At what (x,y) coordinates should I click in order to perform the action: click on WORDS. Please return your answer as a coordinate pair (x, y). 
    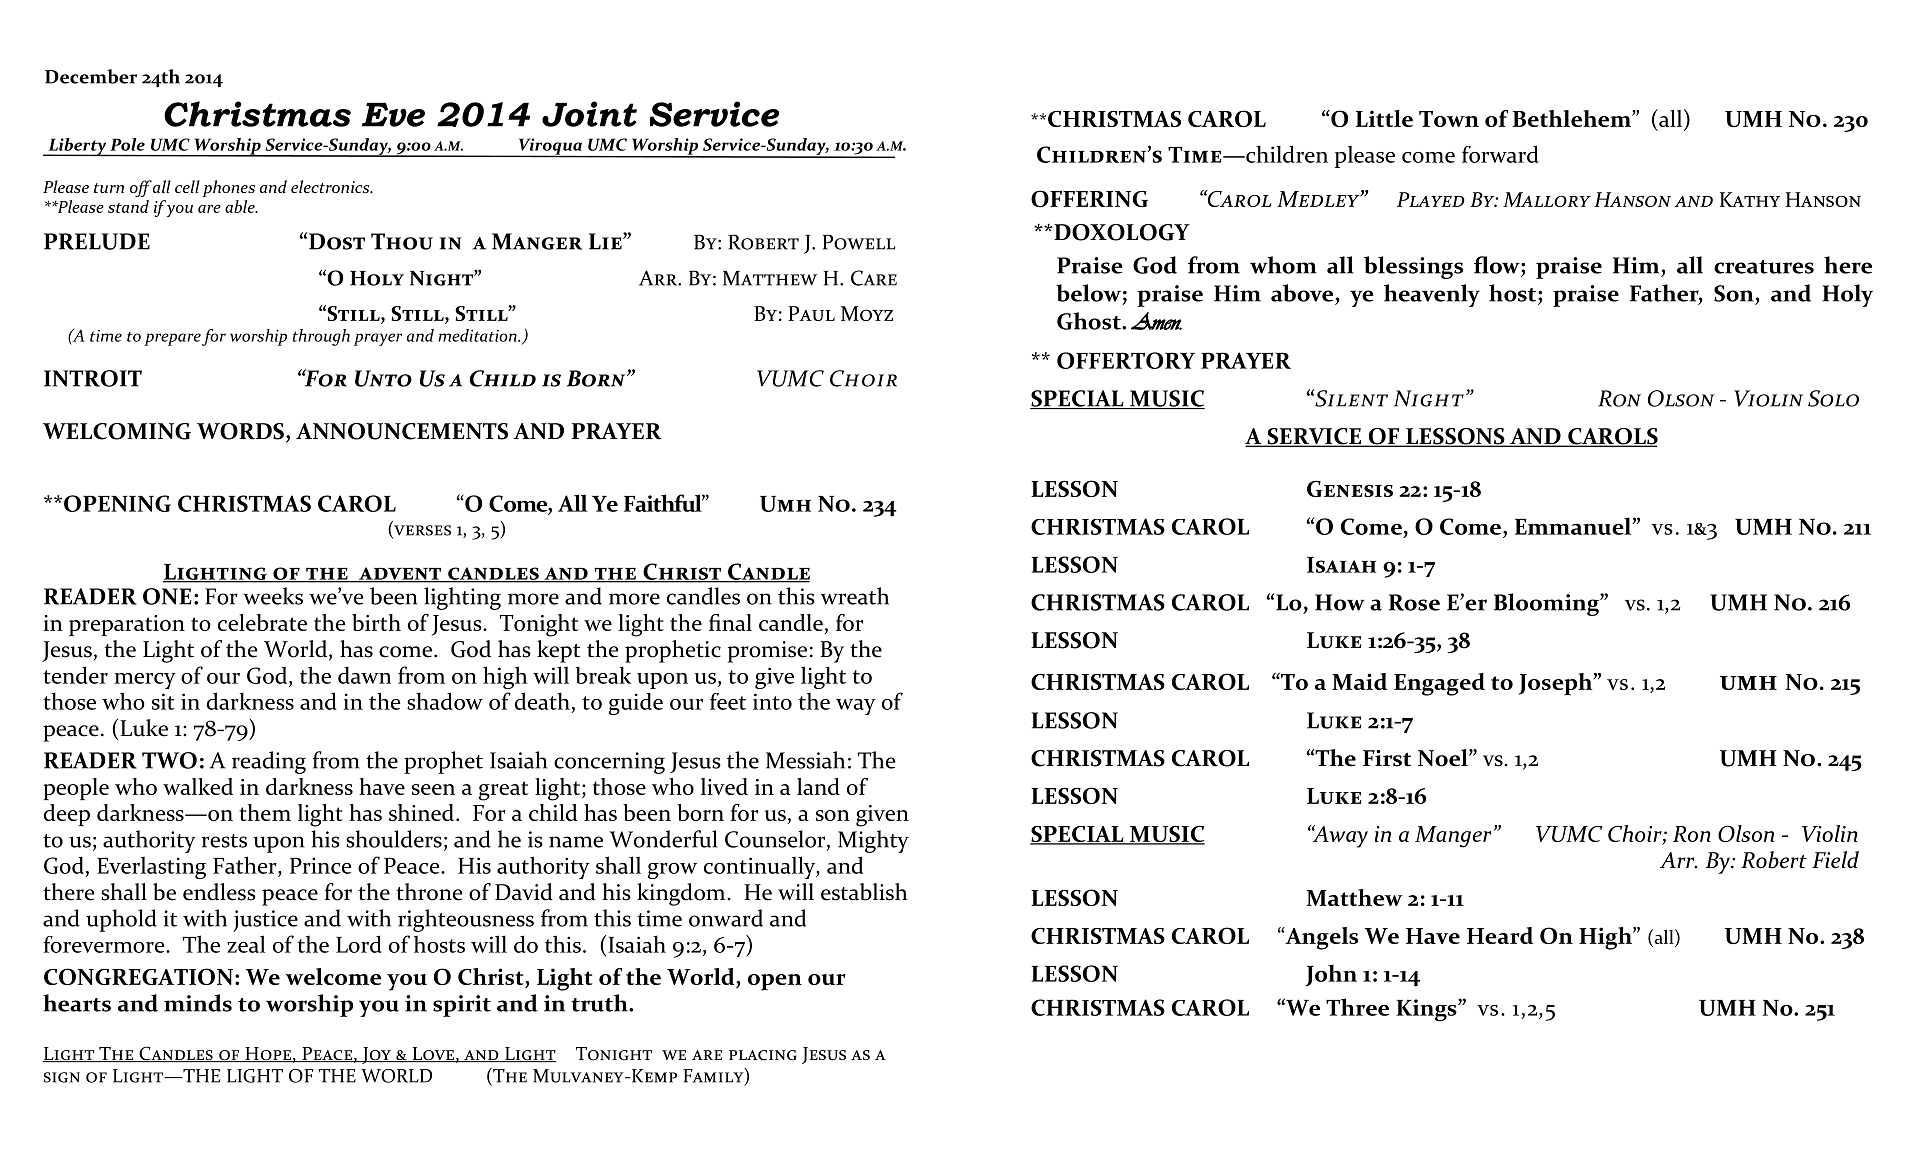
    Looking at the image, I should click on (240, 431).
